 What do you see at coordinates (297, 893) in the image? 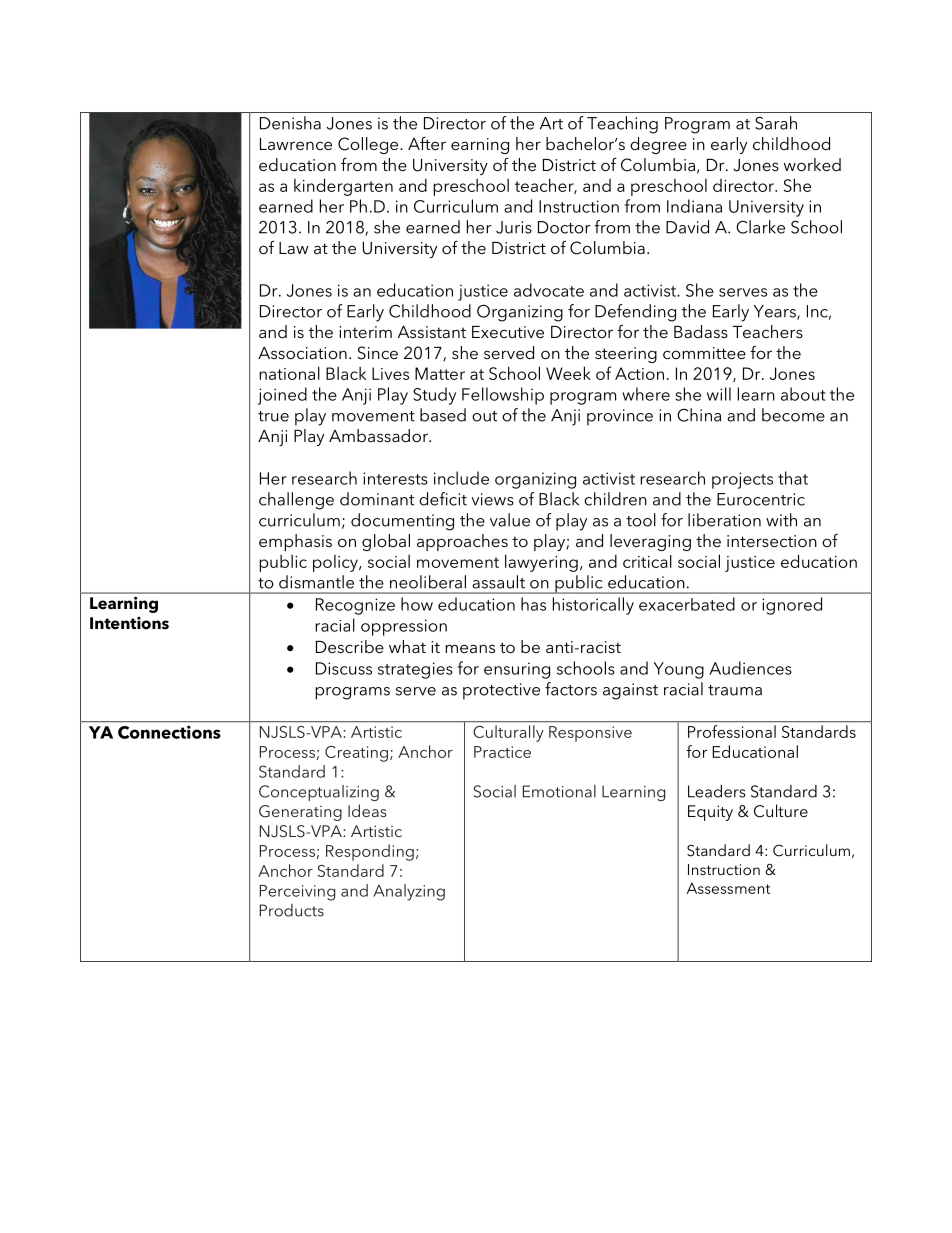
I see `Perceiving` at bounding box center [297, 893].
